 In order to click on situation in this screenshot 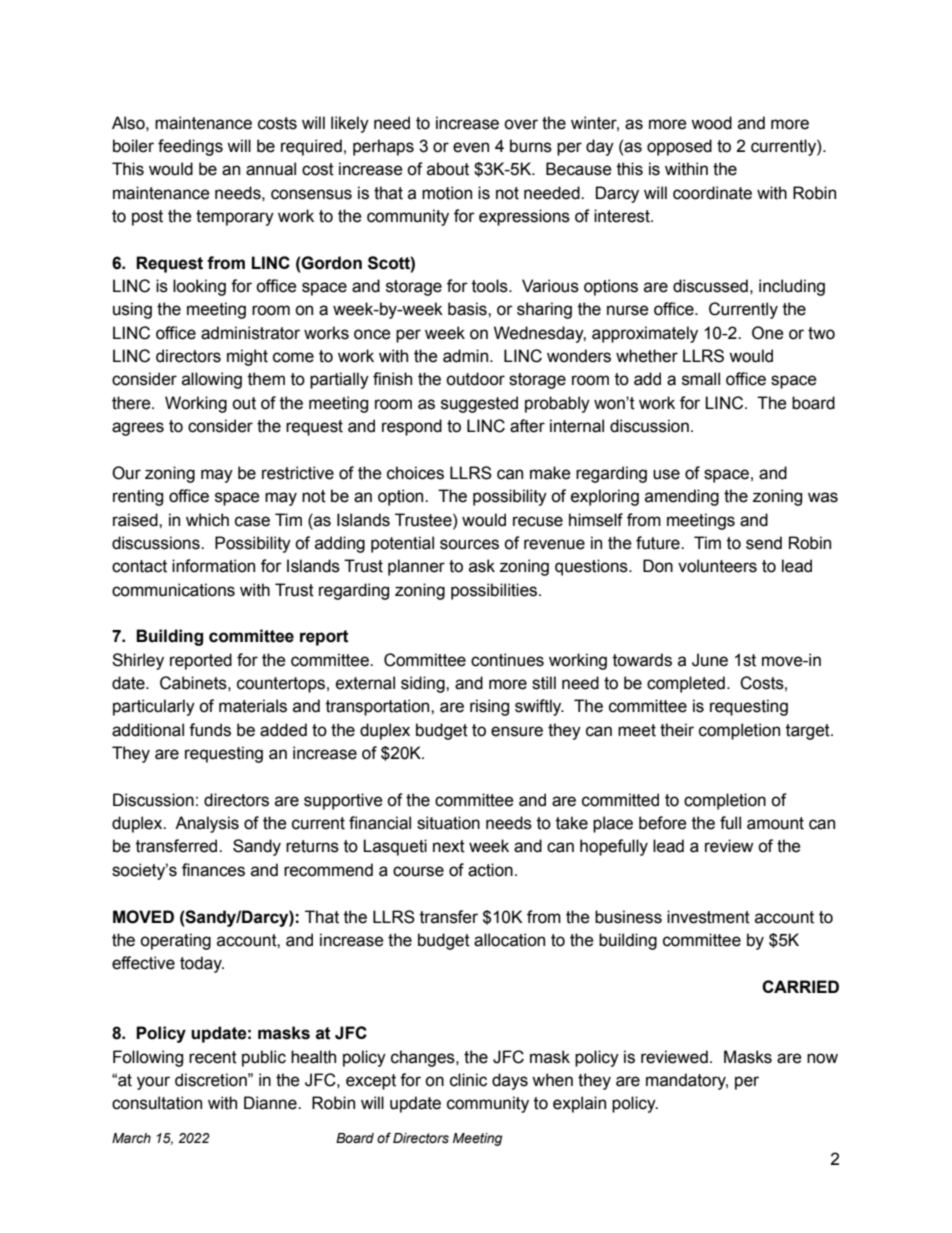, I will do `click(448, 823)`.
